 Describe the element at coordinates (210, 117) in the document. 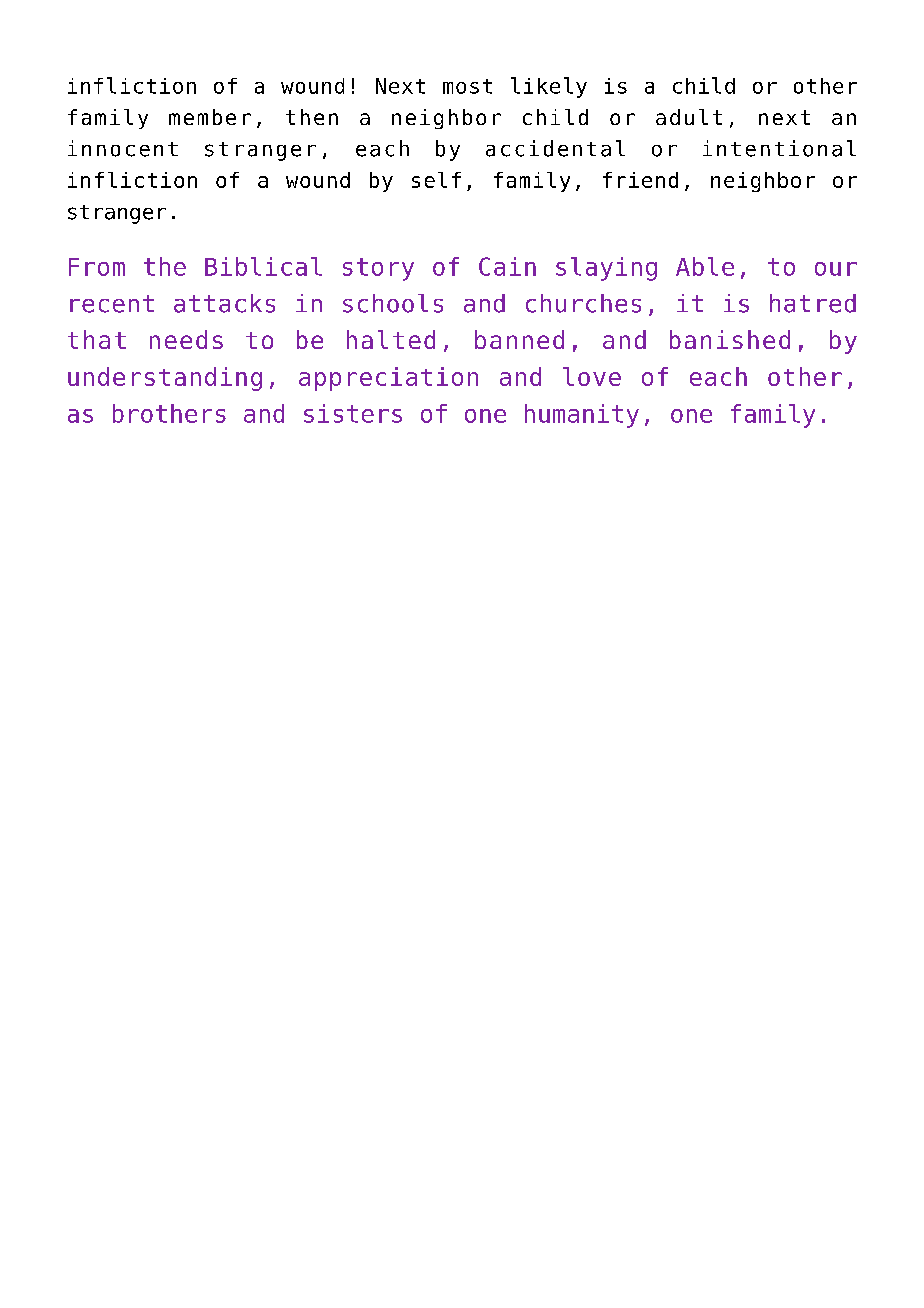

I see `member` at that location.
